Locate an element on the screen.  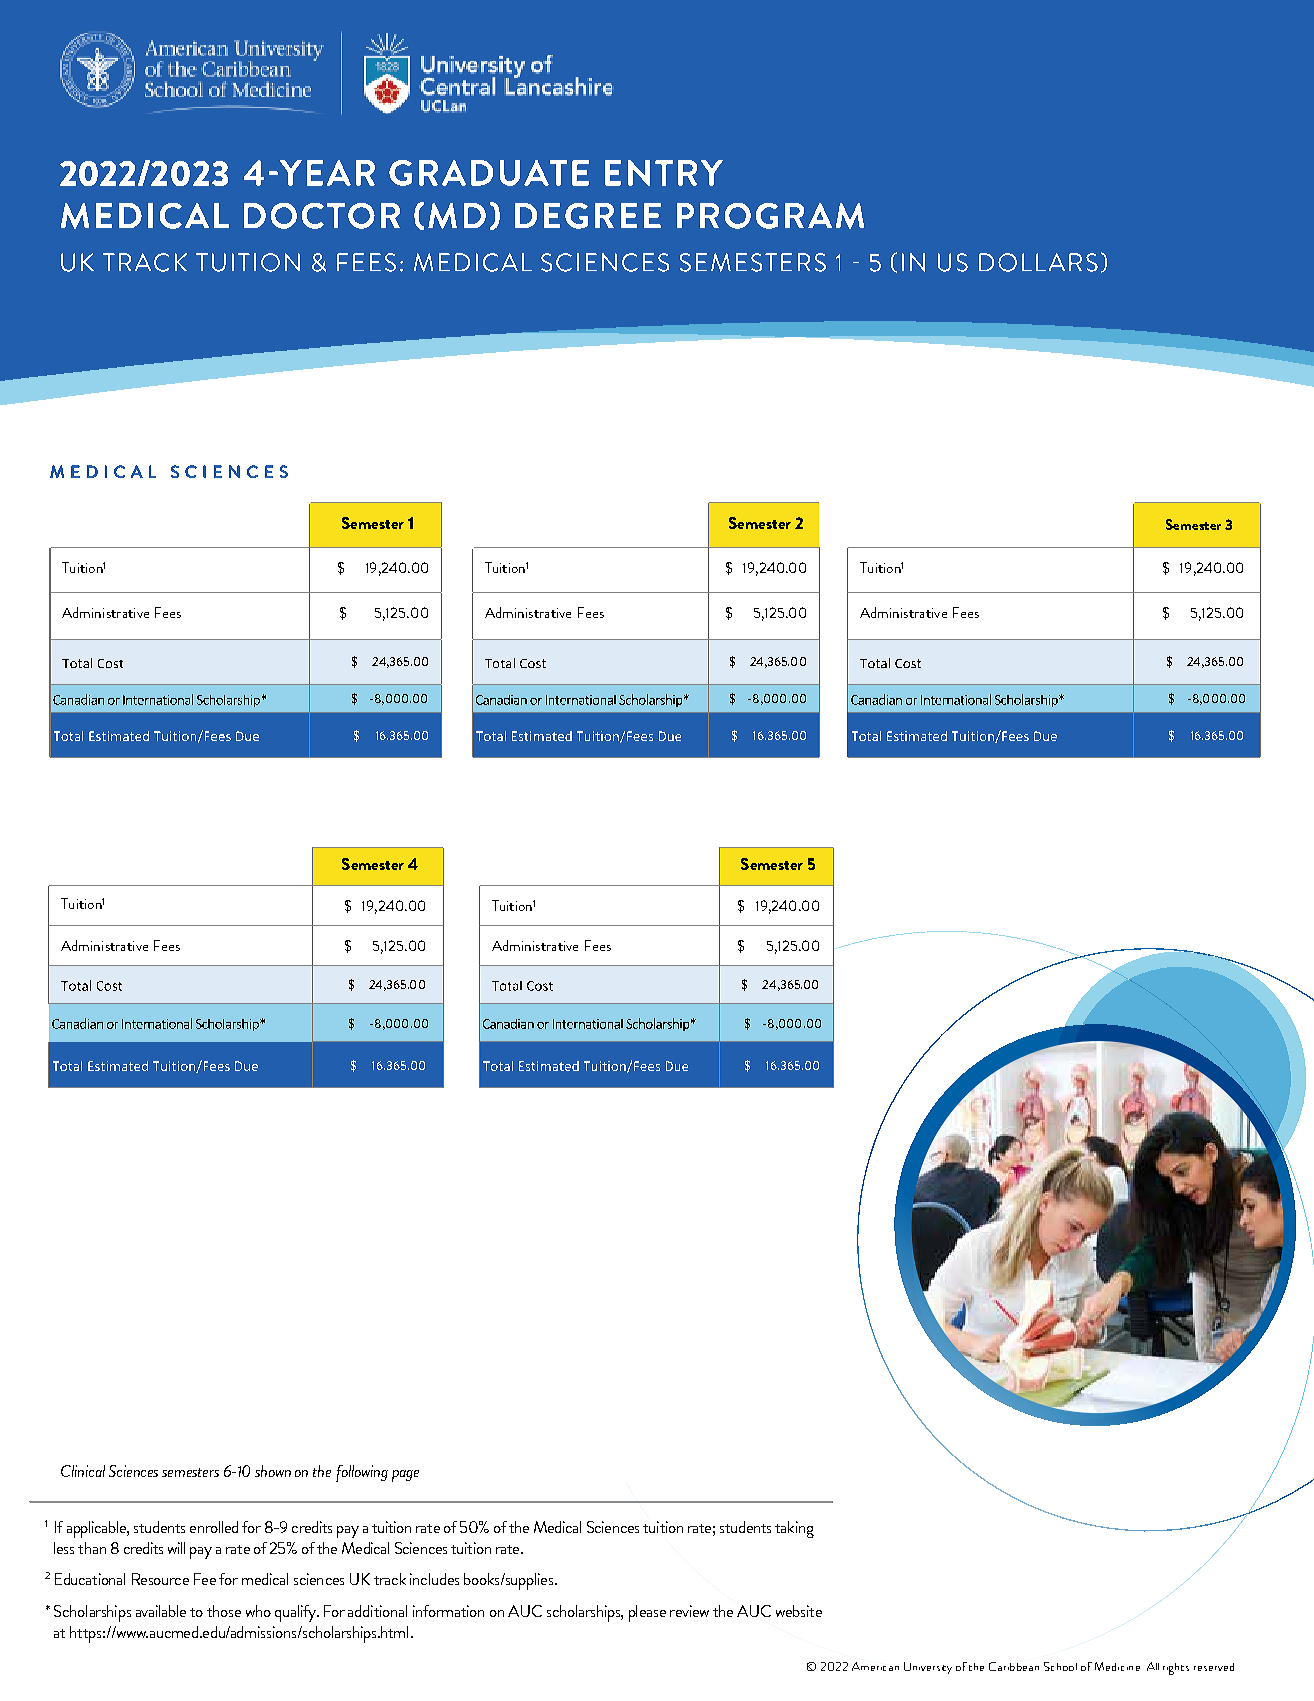
those is located at coordinates (224, 1611).
